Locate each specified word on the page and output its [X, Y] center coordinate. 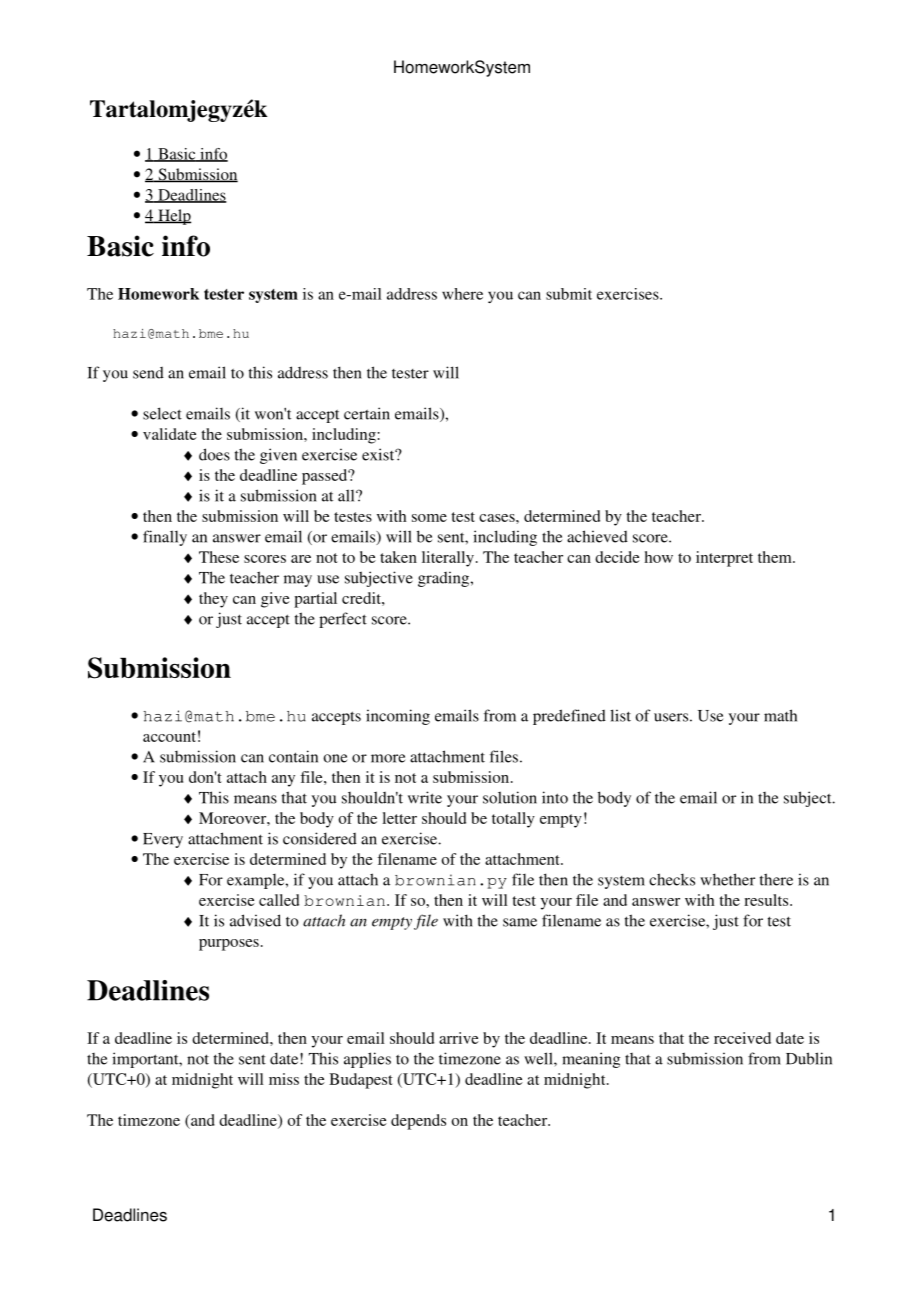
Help [173, 217]
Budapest [361, 1081]
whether [727, 879]
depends [418, 1122]
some [429, 518]
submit [569, 294]
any [283, 781]
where [462, 294]
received [742, 1038]
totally [513, 820]
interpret [724, 559]
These [219, 557]
